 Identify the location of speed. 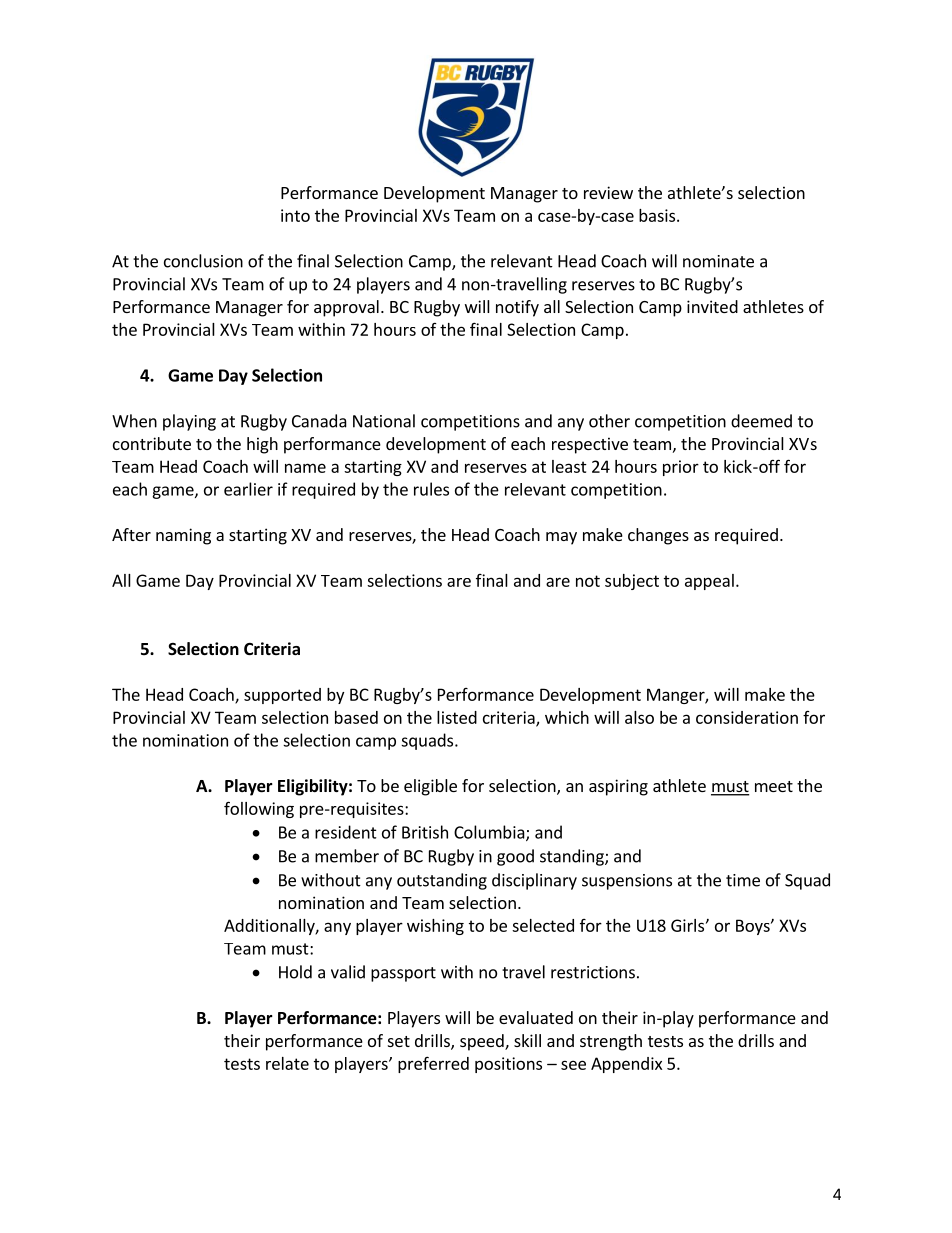
(483, 1042).
